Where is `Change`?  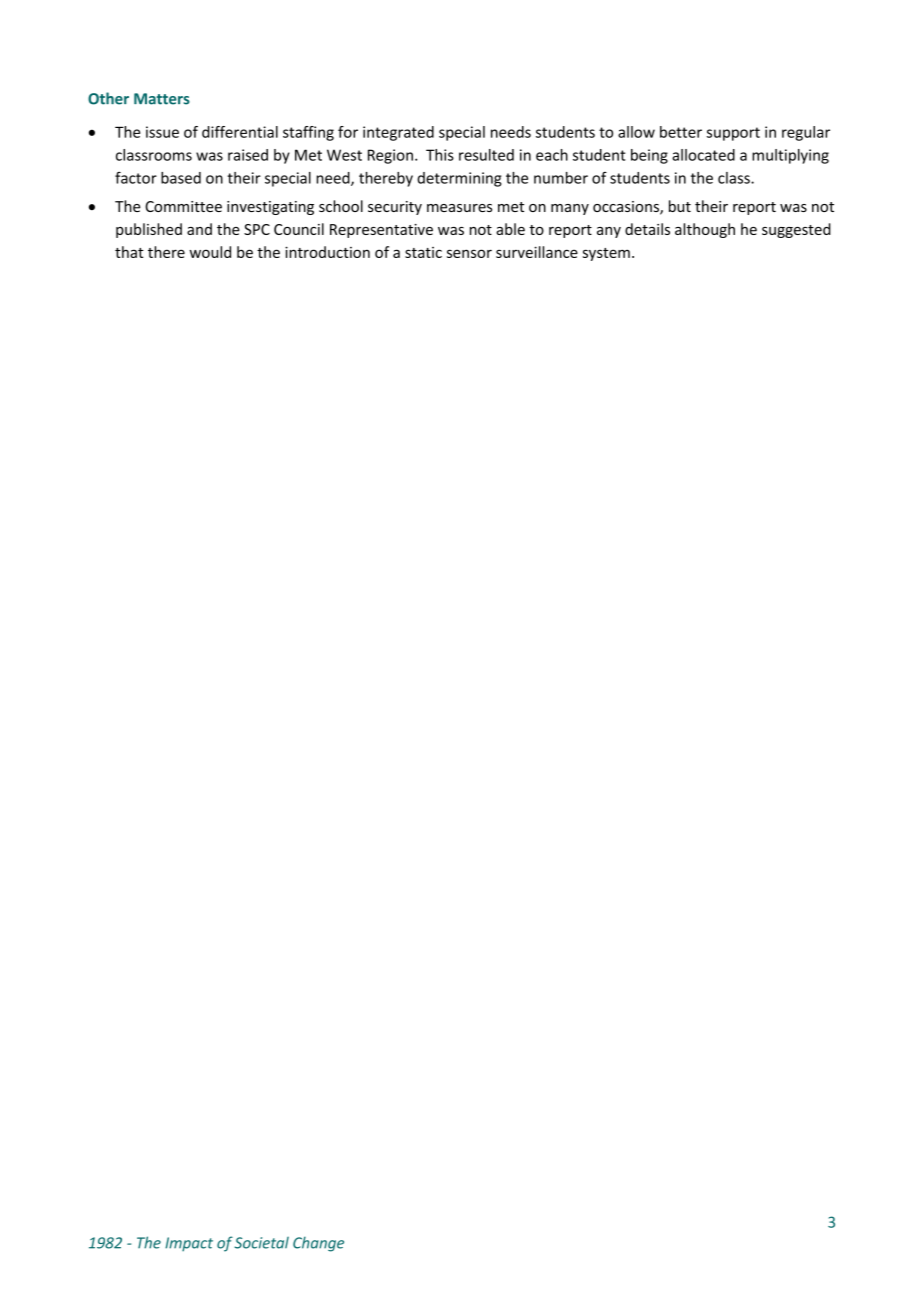
Change is located at coordinates (318, 1244).
